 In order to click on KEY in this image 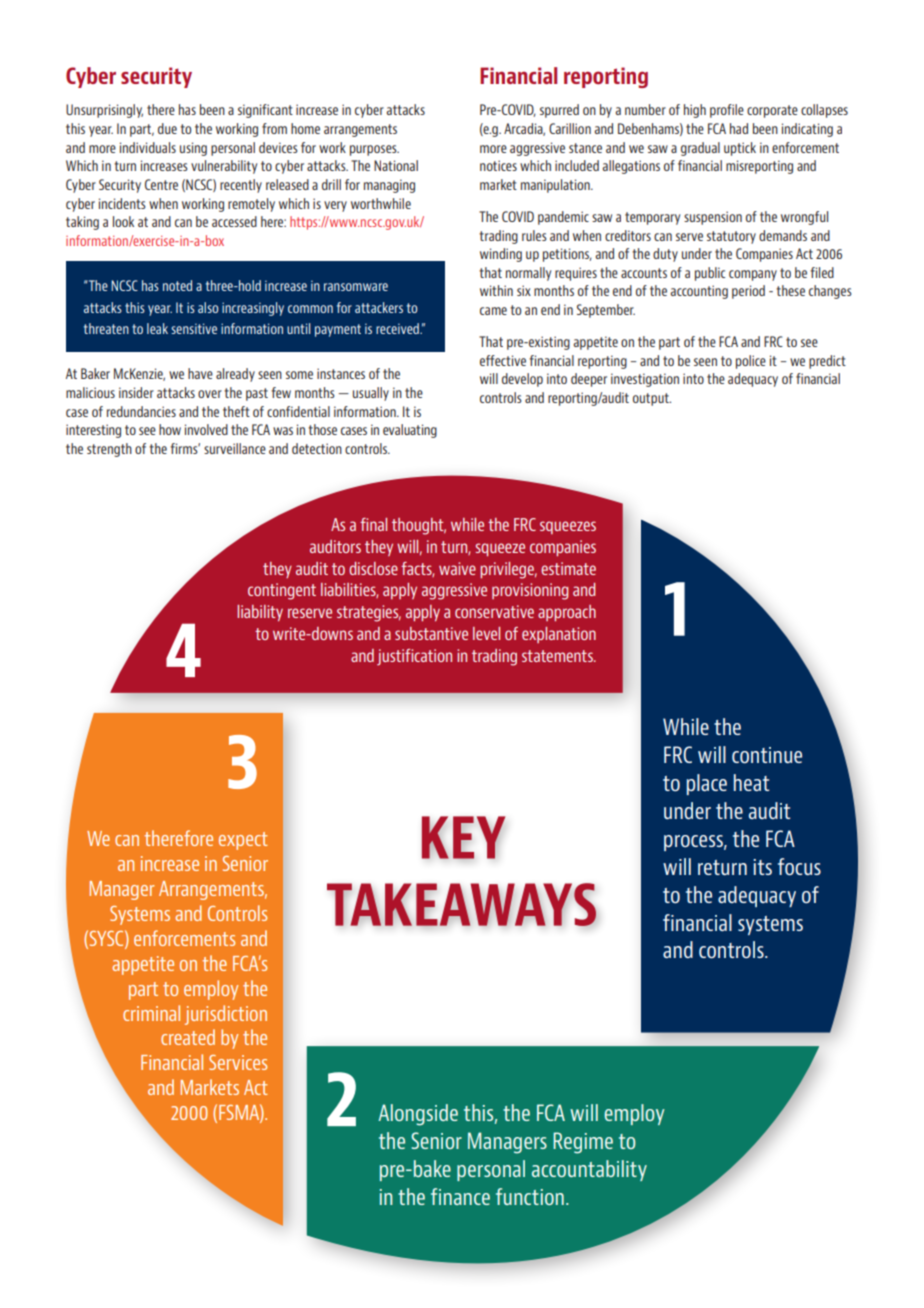, I will do `click(464, 837)`.
